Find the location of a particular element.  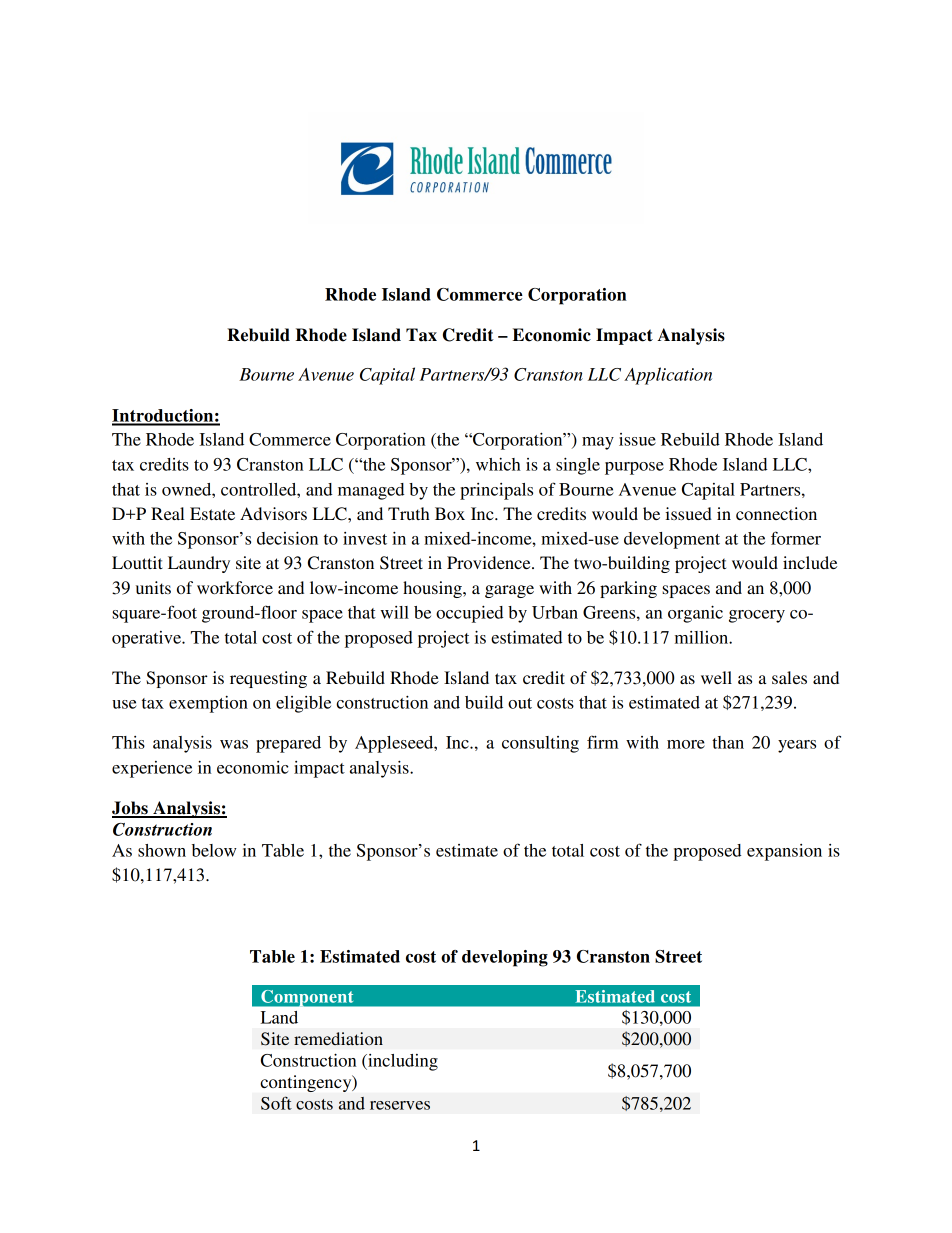

below is located at coordinates (214, 850).
